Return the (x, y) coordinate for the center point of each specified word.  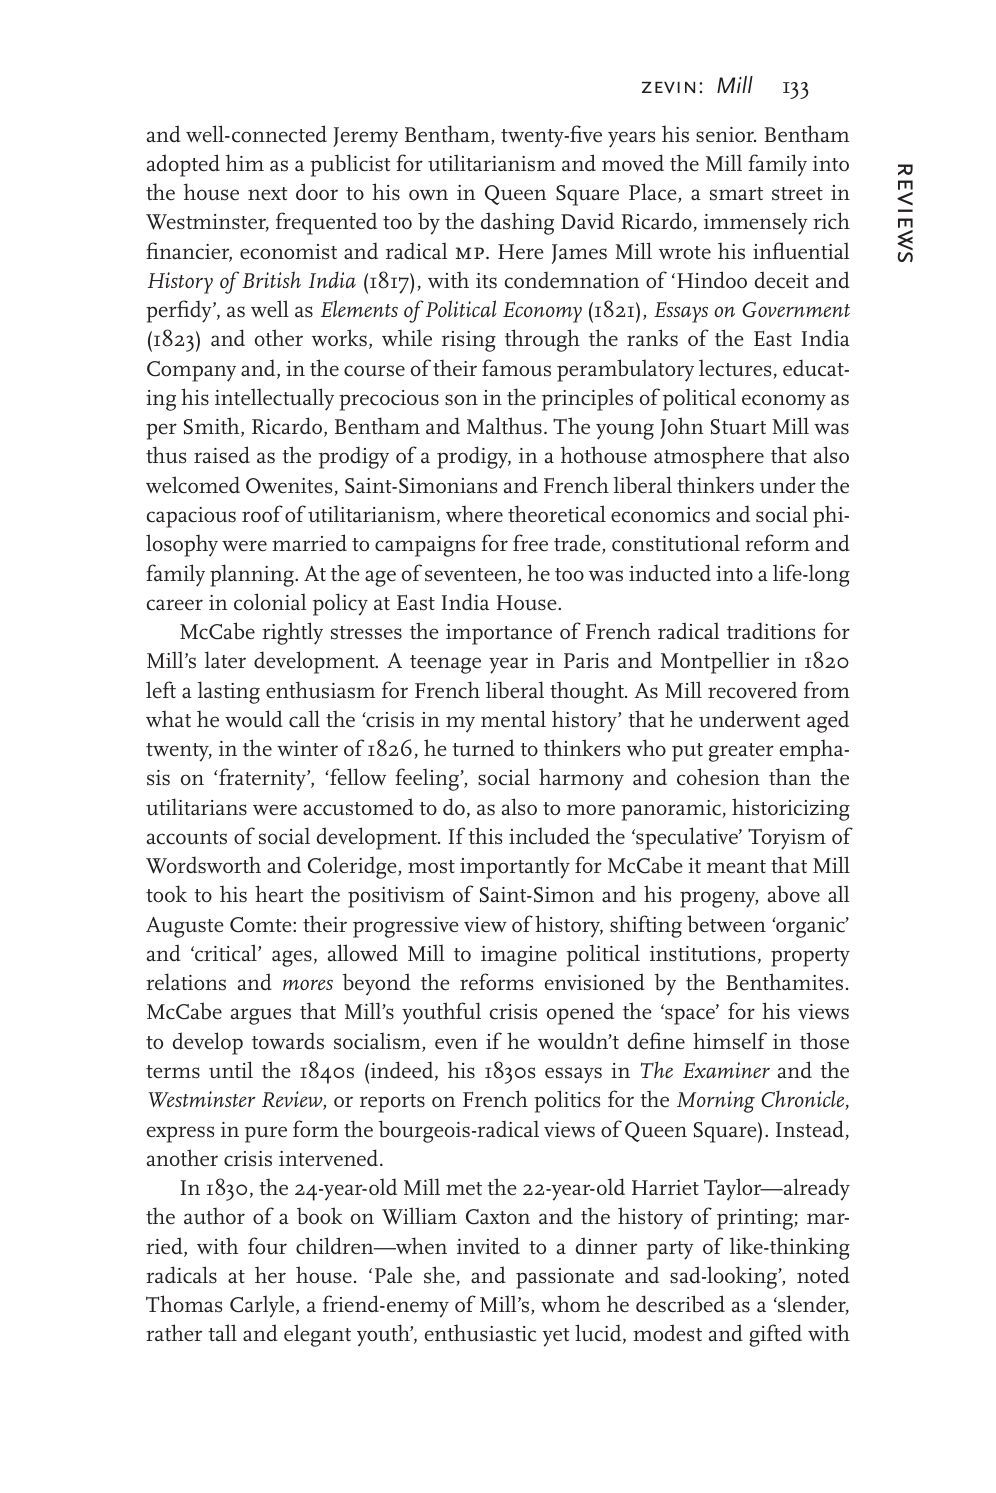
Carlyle (263, 1306)
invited (488, 1246)
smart (736, 194)
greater (741, 752)
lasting (229, 692)
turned (483, 748)
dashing (517, 223)
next (267, 194)
